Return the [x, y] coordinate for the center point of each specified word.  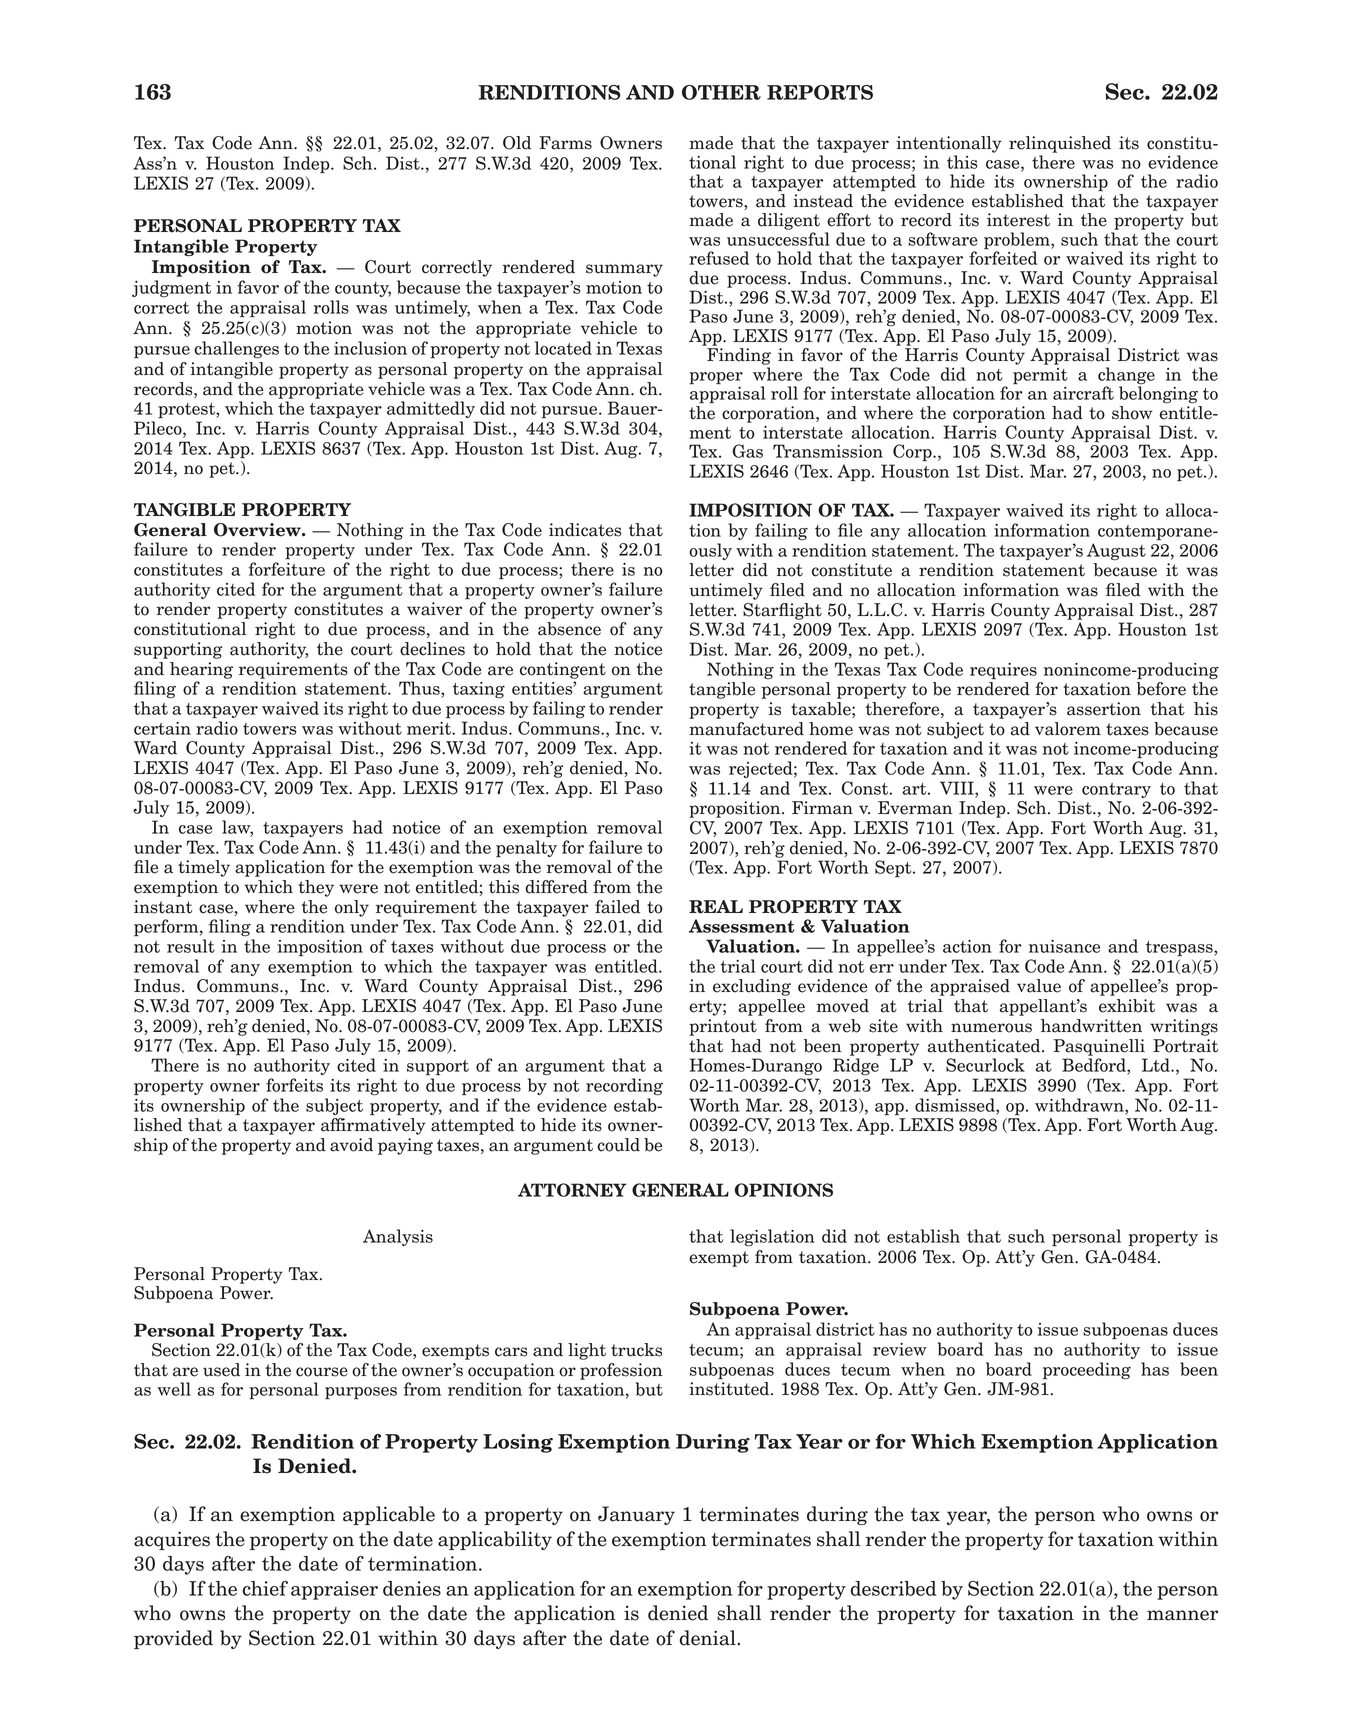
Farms [565, 143]
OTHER [721, 92]
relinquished [1060, 144]
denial [708, 1638]
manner [1182, 1615]
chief [265, 1588]
